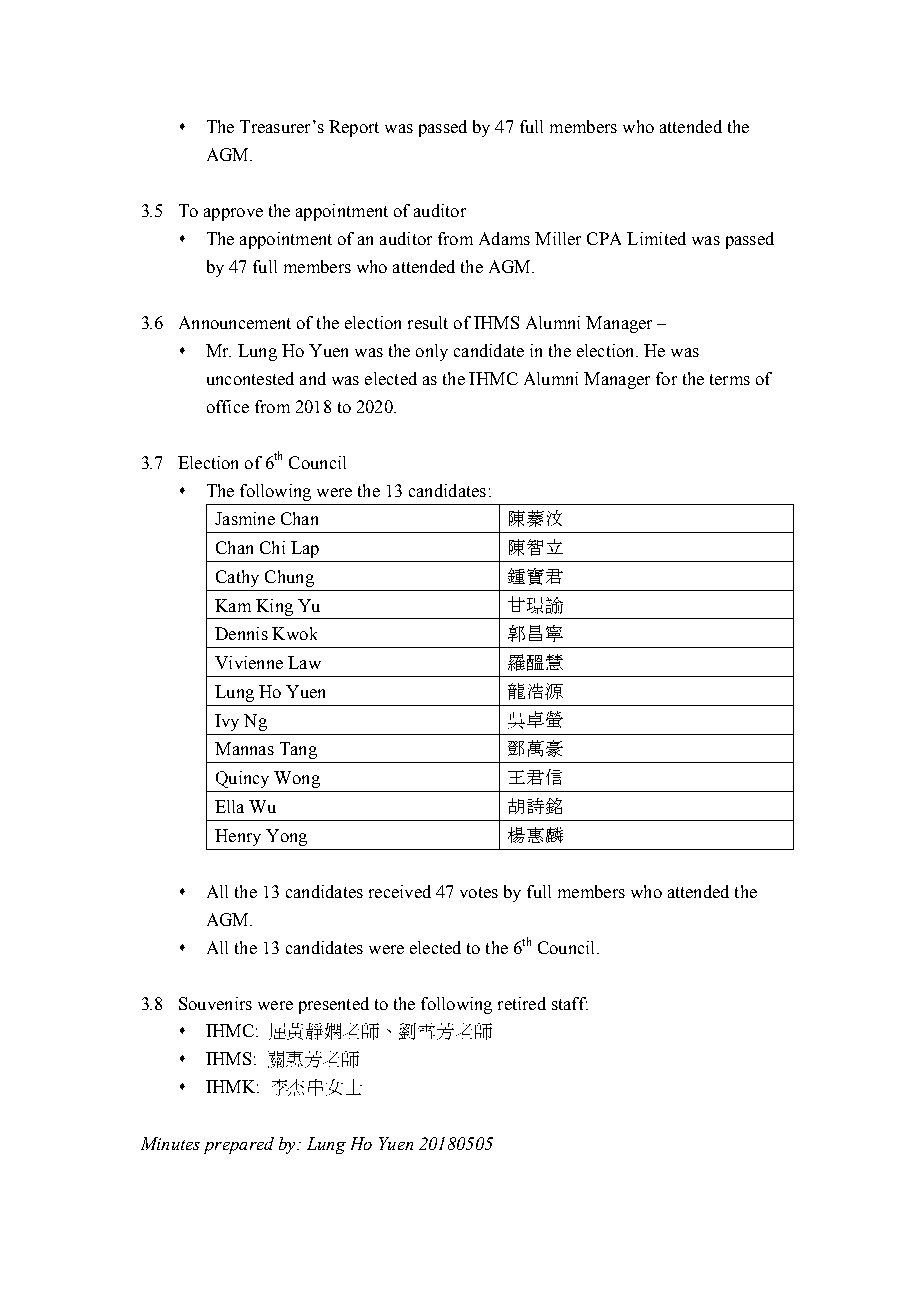  Describe the element at coordinates (522, 1003) in the document. I see `retired` at that location.
